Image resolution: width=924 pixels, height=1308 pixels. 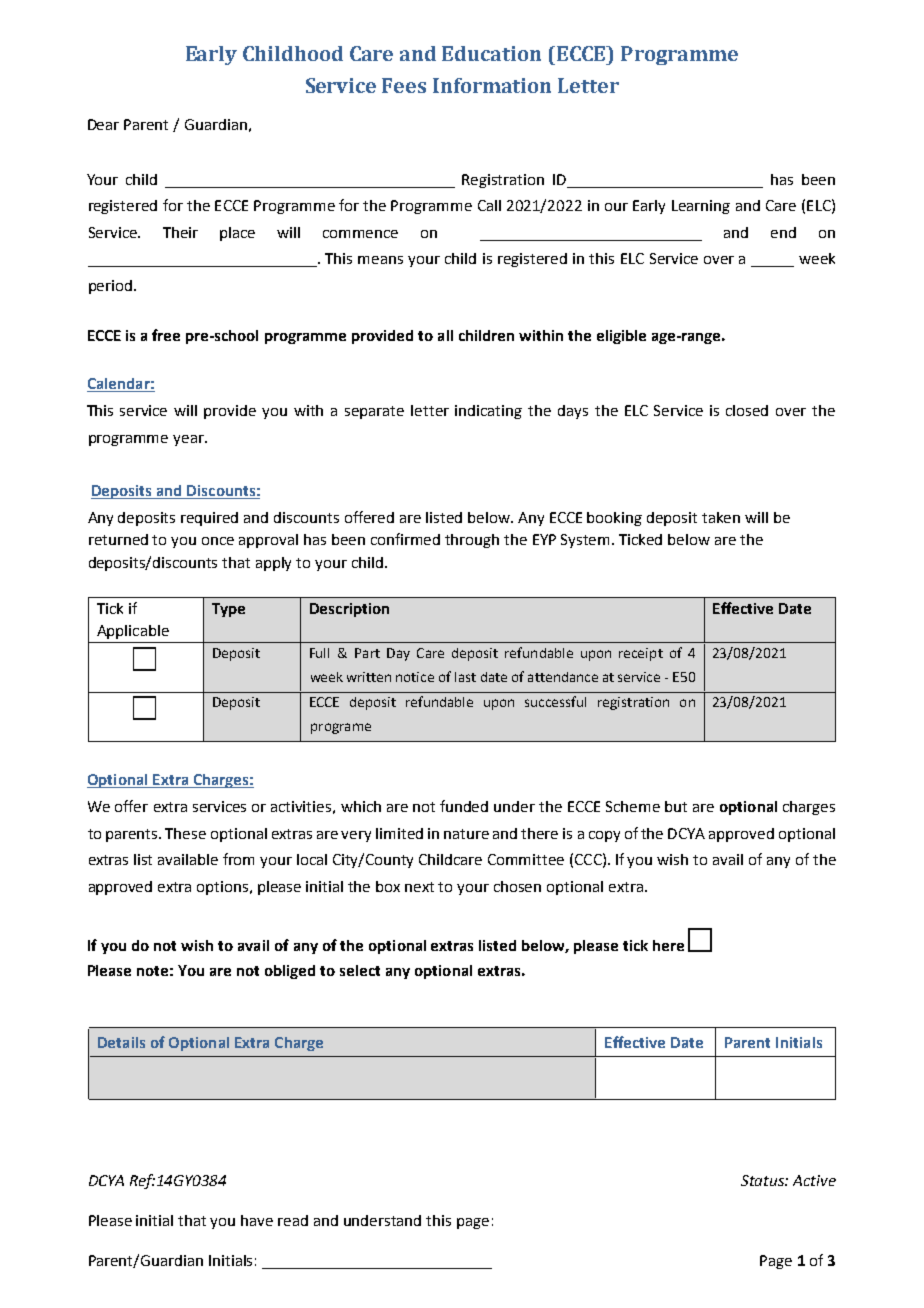 I want to click on have, so click(x=257, y=1220).
